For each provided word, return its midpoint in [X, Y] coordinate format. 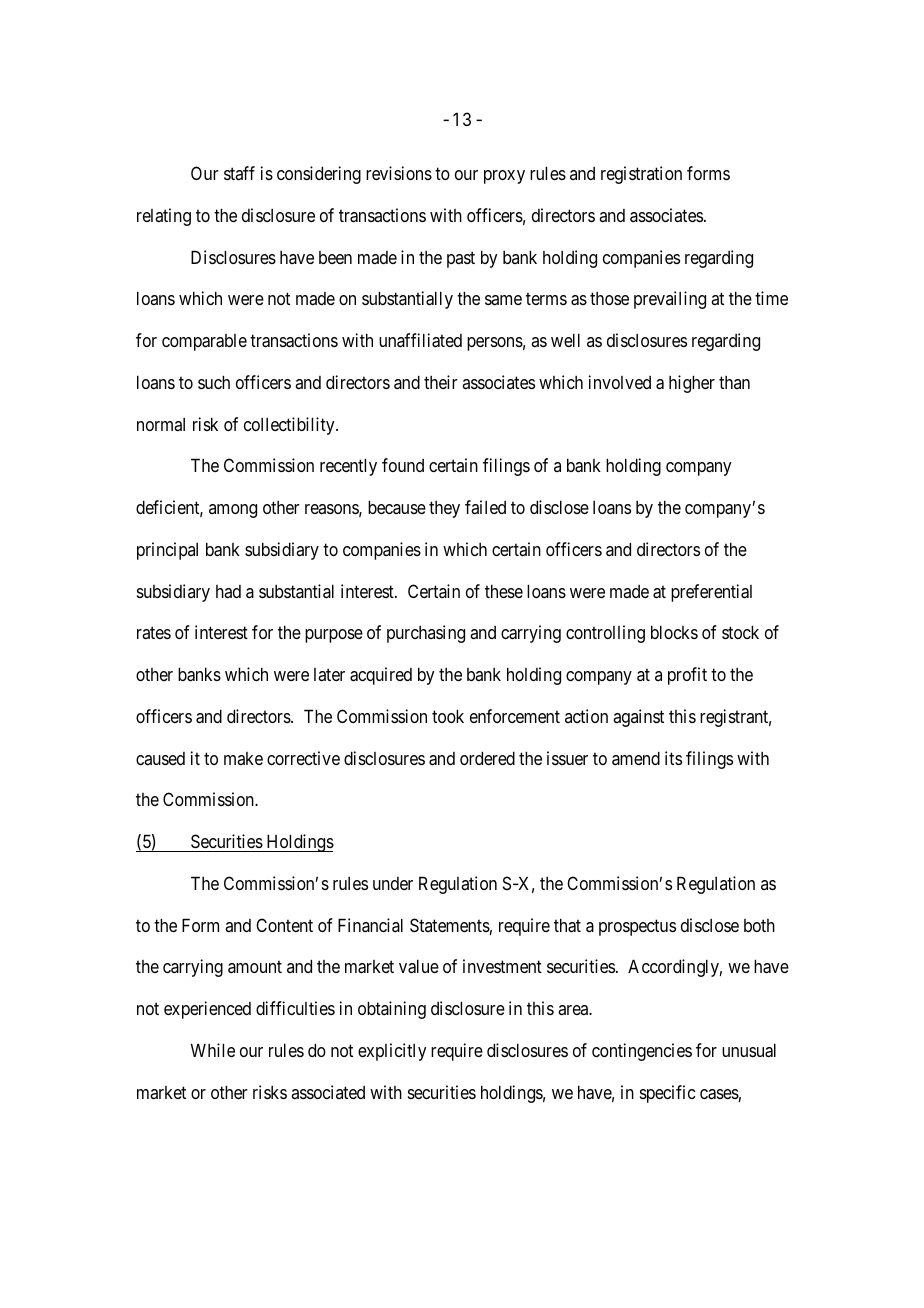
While [213, 1050]
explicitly [392, 1052]
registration [641, 175]
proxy [504, 177]
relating [164, 217]
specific [667, 1094]
